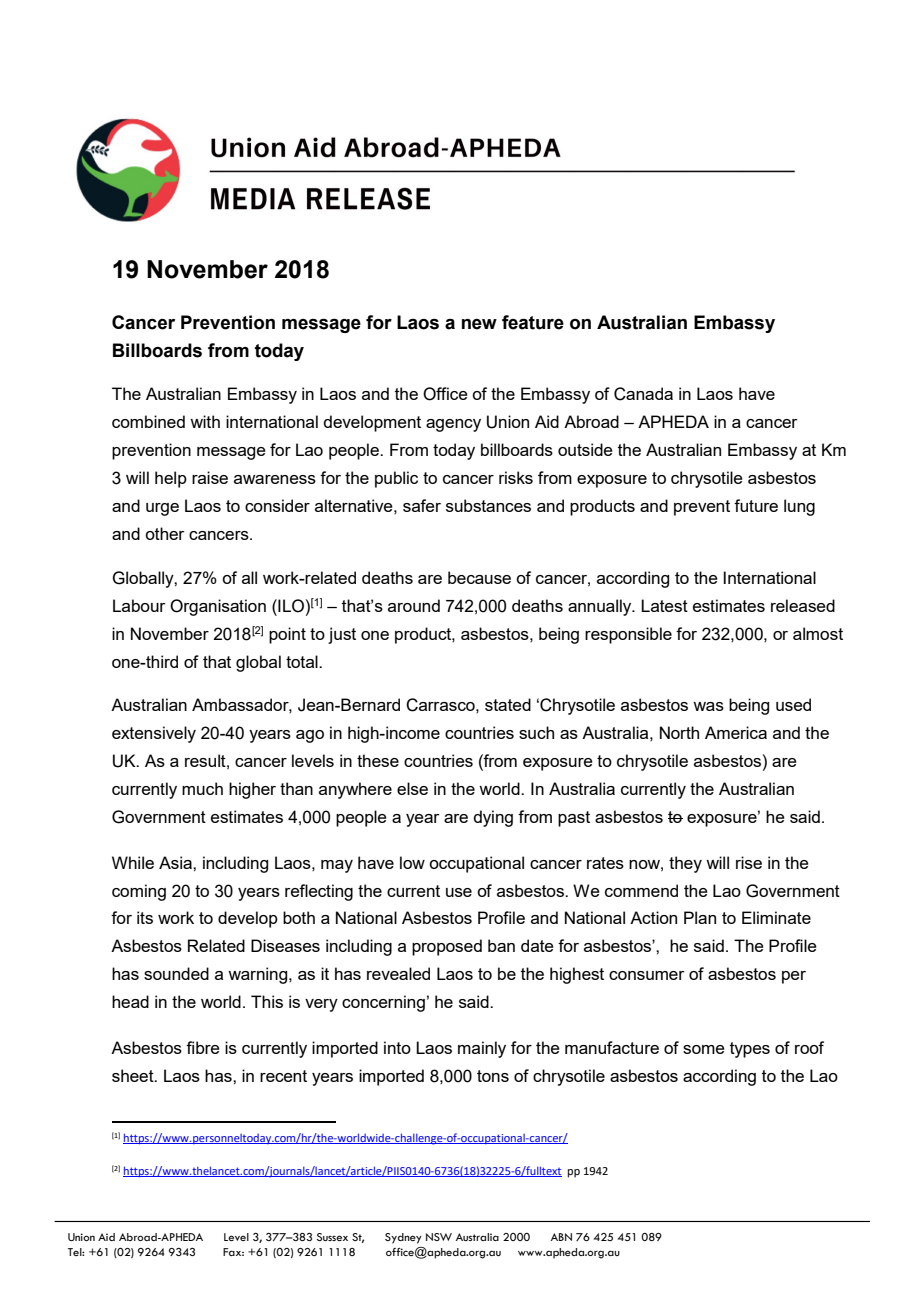 The height and width of the screenshot is (1308, 924). I want to click on new, so click(479, 324).
